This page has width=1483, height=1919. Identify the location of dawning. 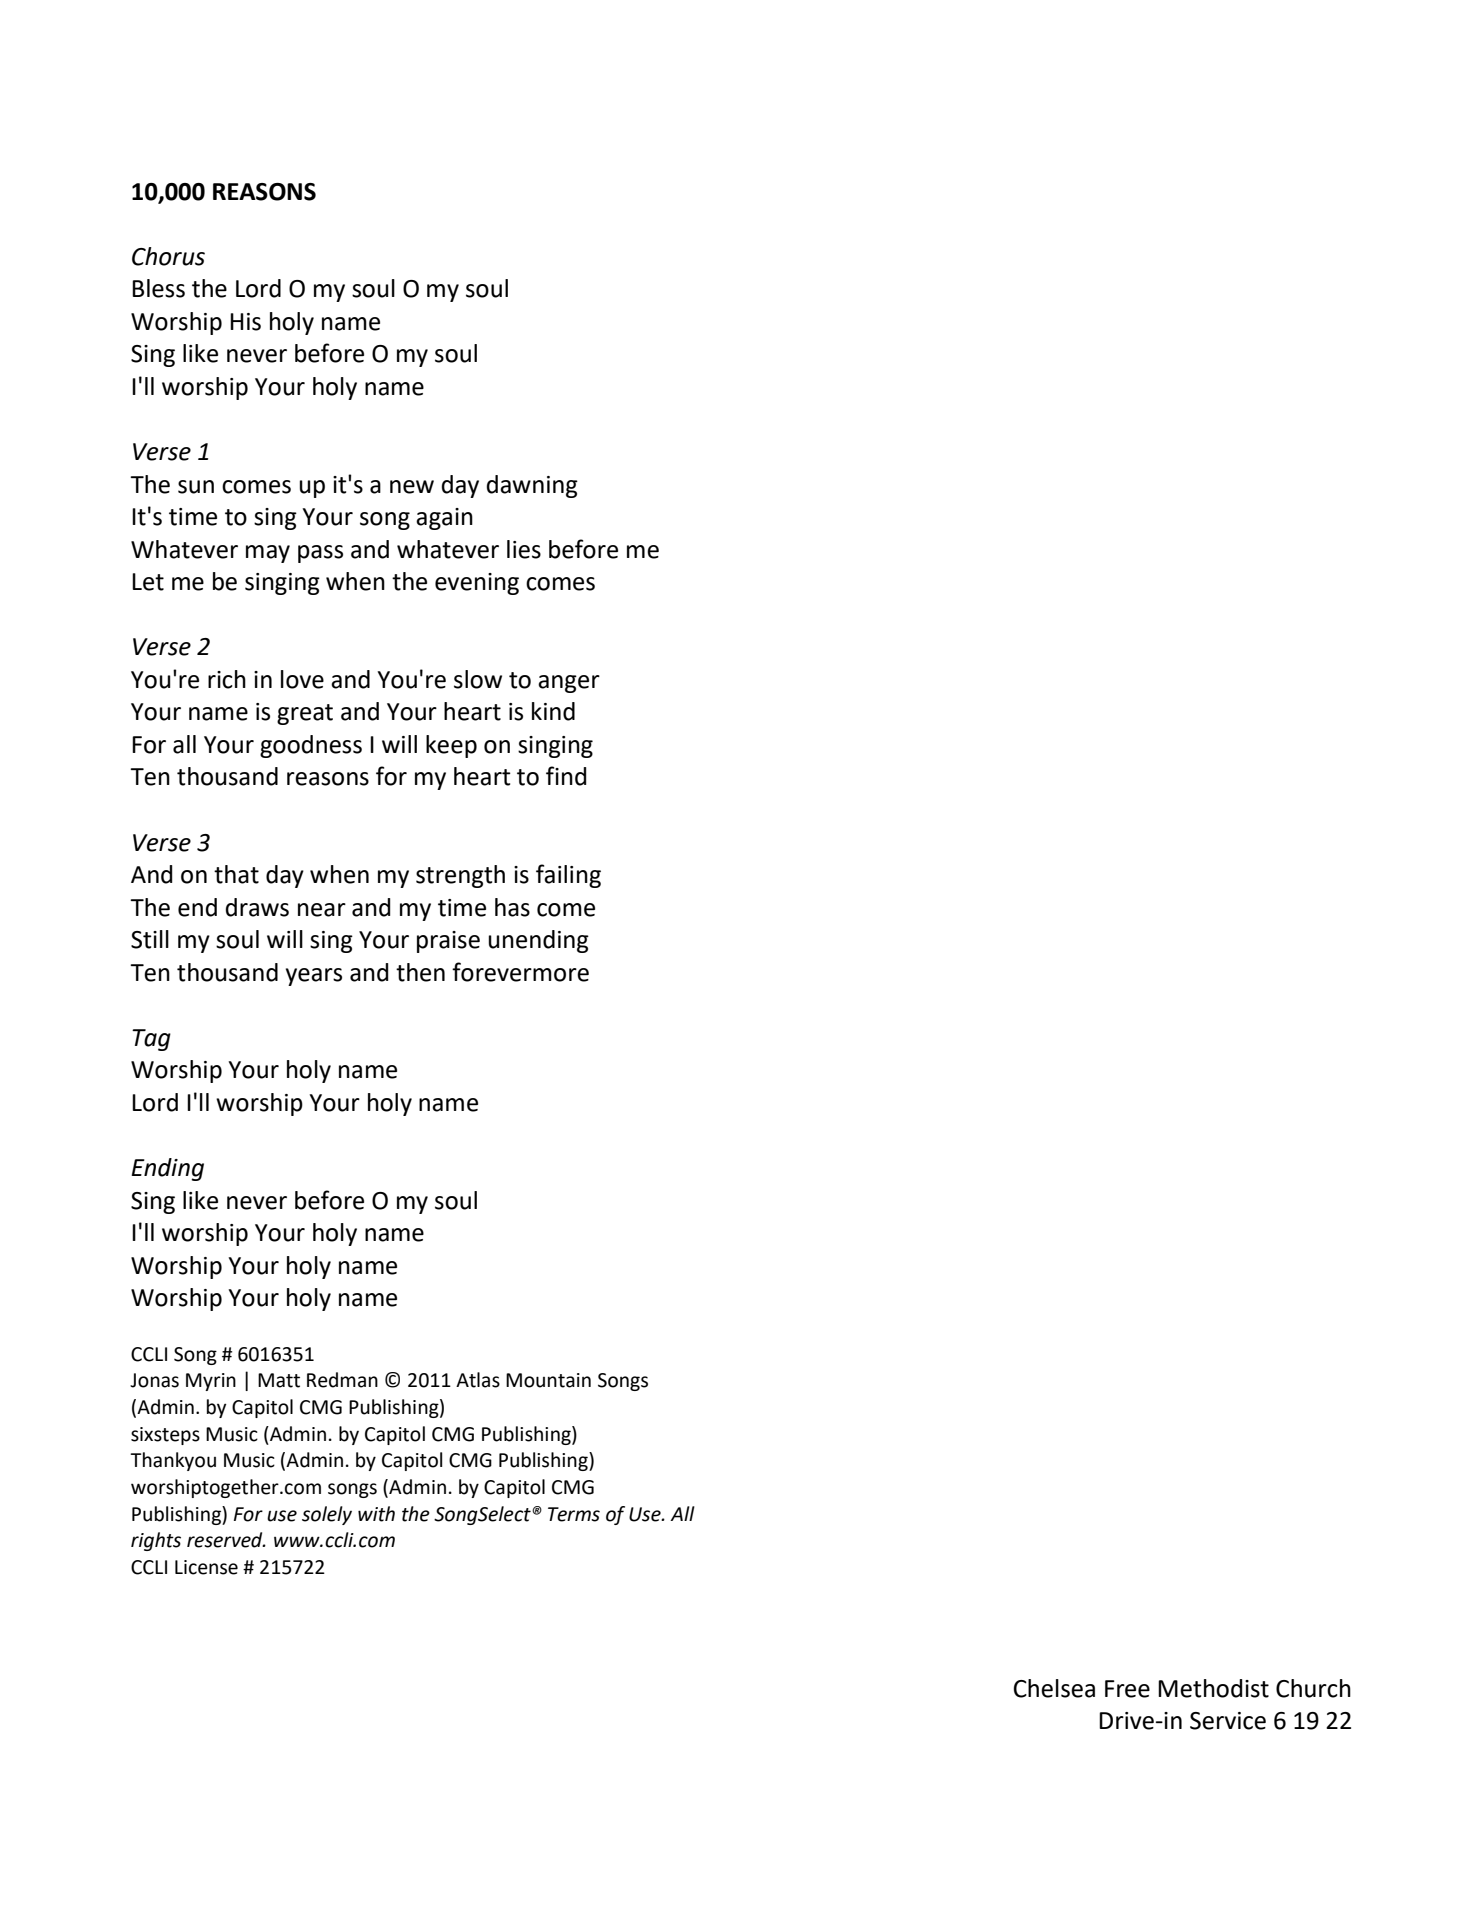
(532, 486).
